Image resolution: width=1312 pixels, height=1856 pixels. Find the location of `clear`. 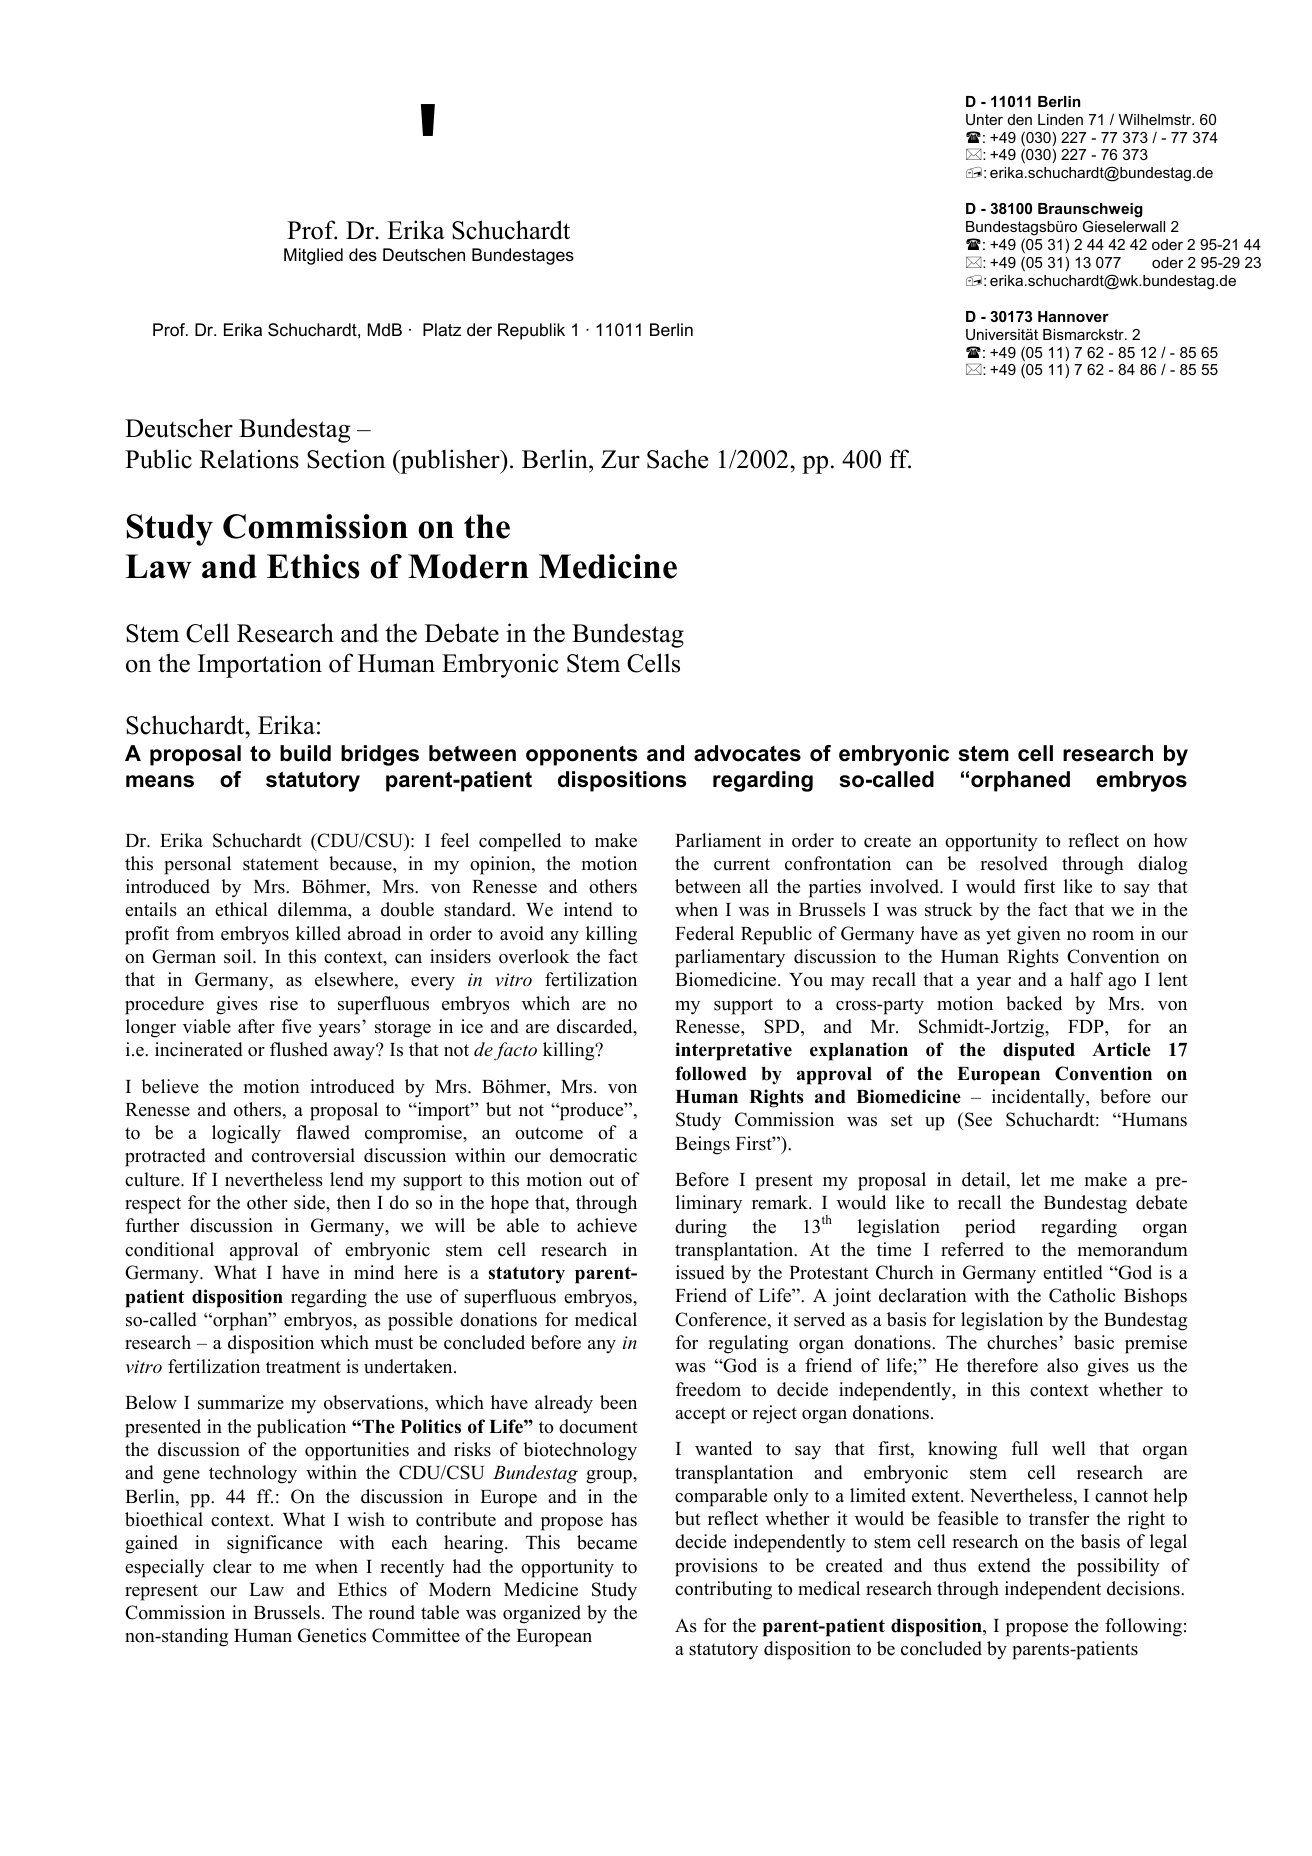

clear is located at coordinates (232, 1566).
